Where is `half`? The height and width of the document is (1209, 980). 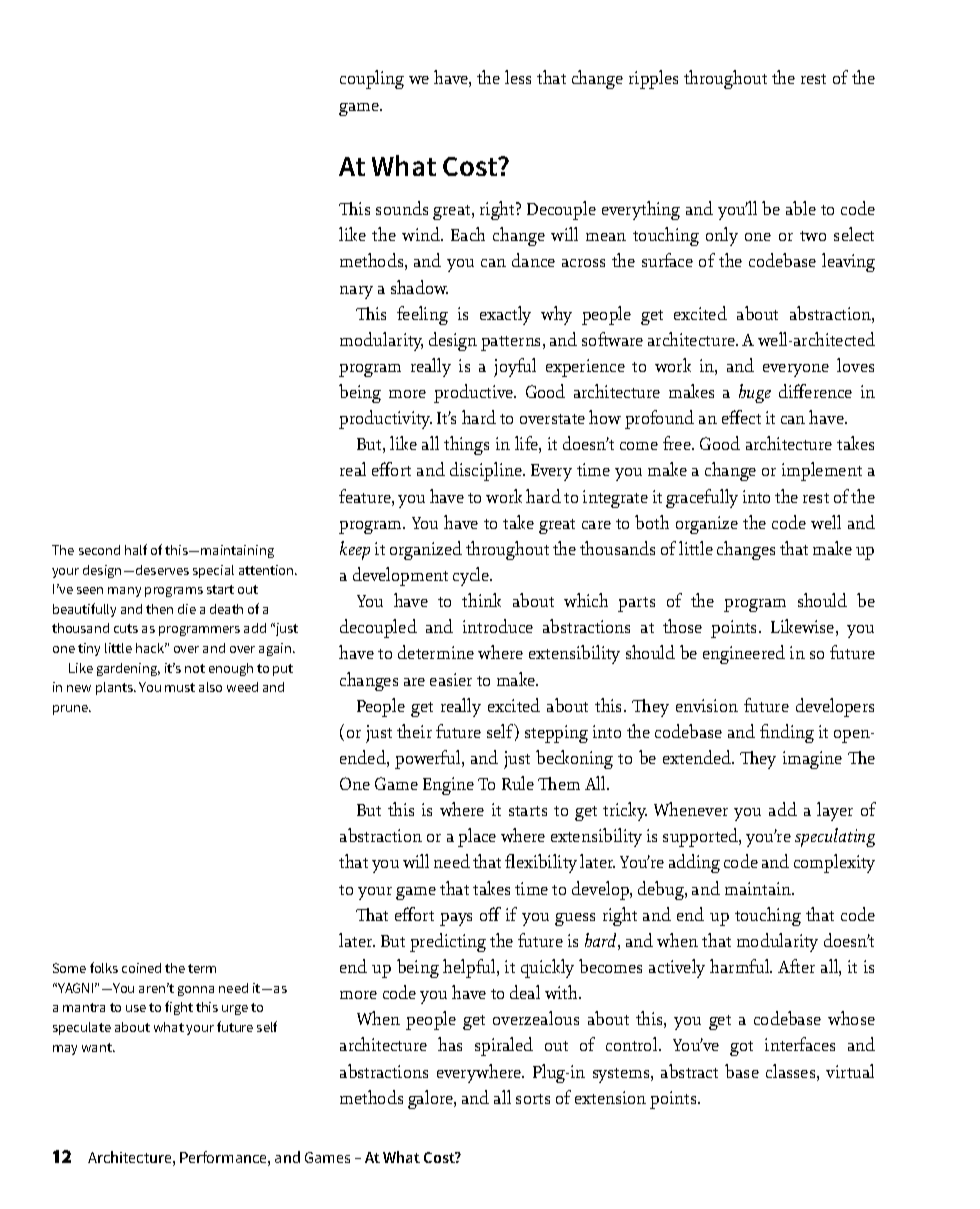 half is located at coordinates (136, 549).
